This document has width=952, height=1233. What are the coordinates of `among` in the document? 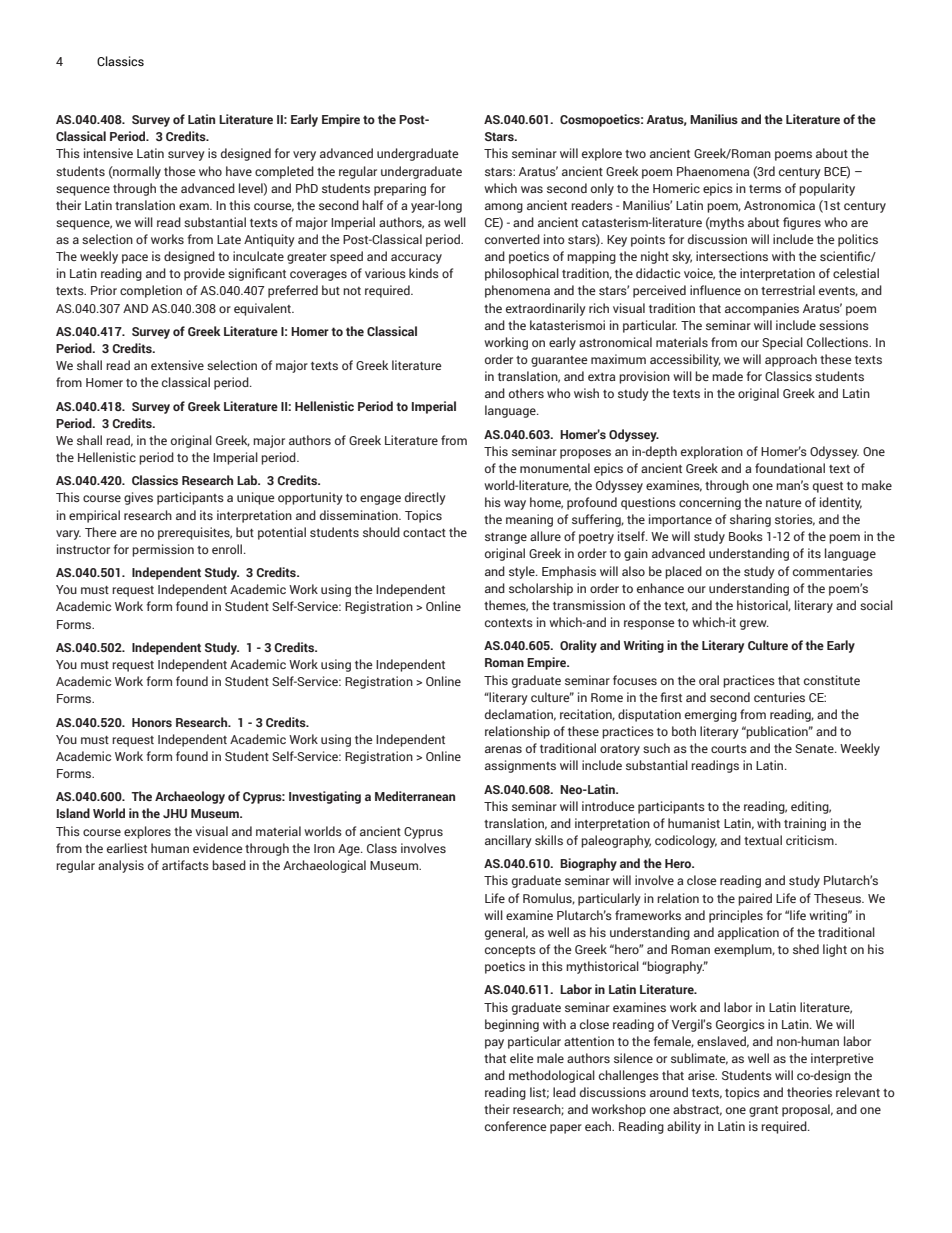 It's located at (504, 208).
